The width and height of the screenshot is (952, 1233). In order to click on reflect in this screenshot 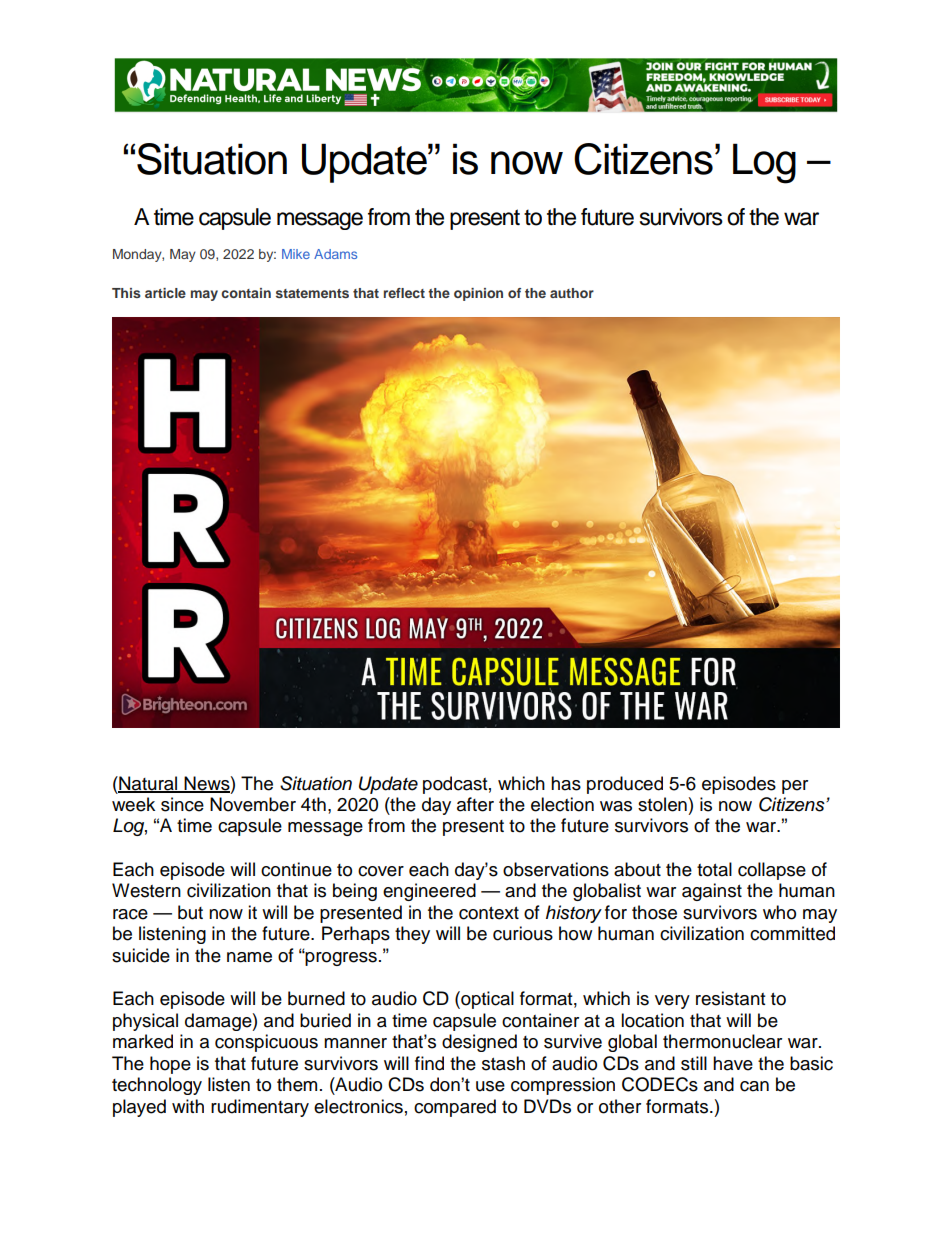, I will do `click(404, 293)`.
